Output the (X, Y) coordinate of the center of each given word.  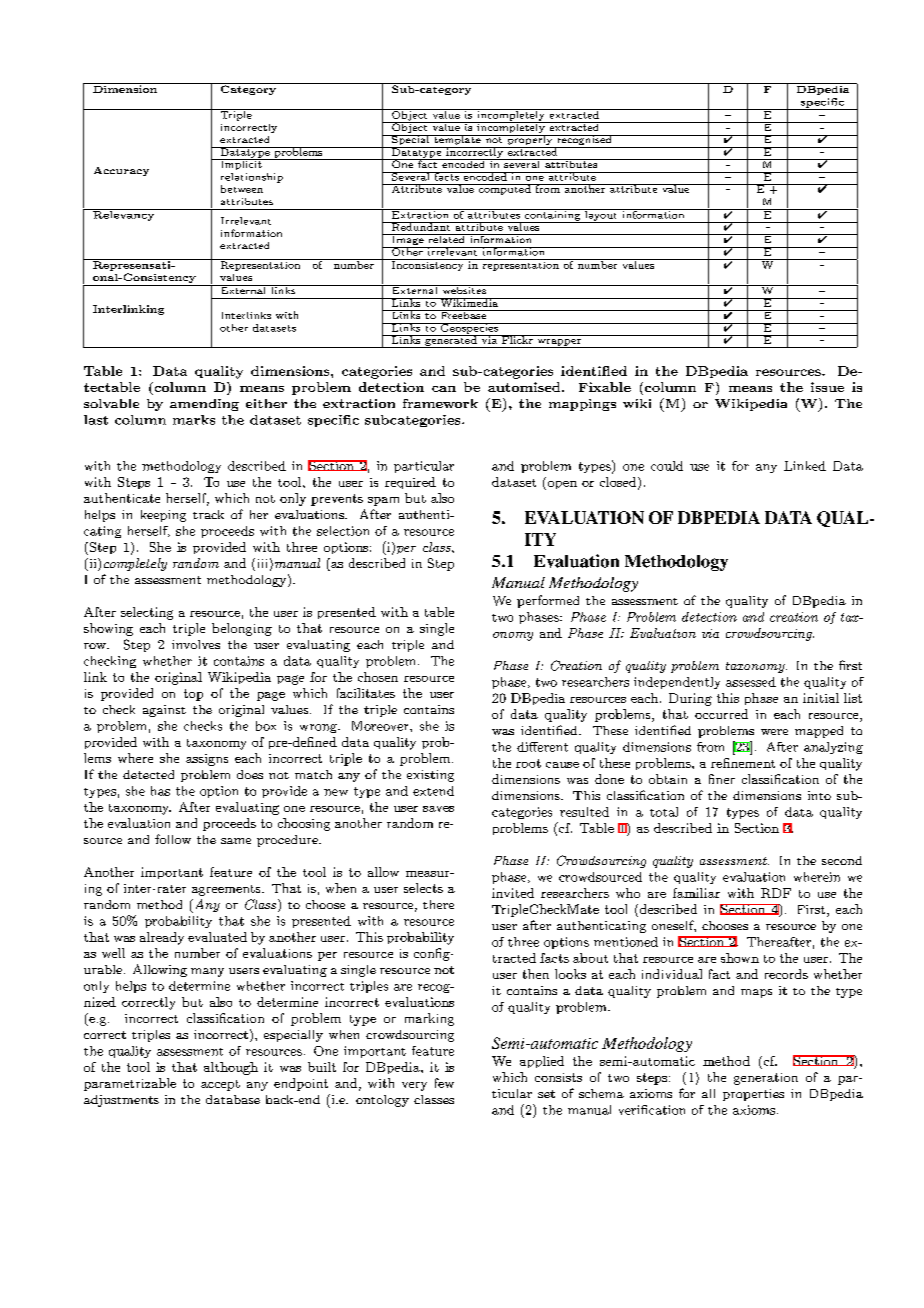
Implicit (241, 164)
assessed (751, 682)
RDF (776, 893)
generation (766, 1079)
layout (601, 216)
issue (827, 387)
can (444, 389)
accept (220, 1085)
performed (548, 601)
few (444, 1083)
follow (173, 839)
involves (196, 644)
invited (513, 893)
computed (504, 189)
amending (204, 405)
